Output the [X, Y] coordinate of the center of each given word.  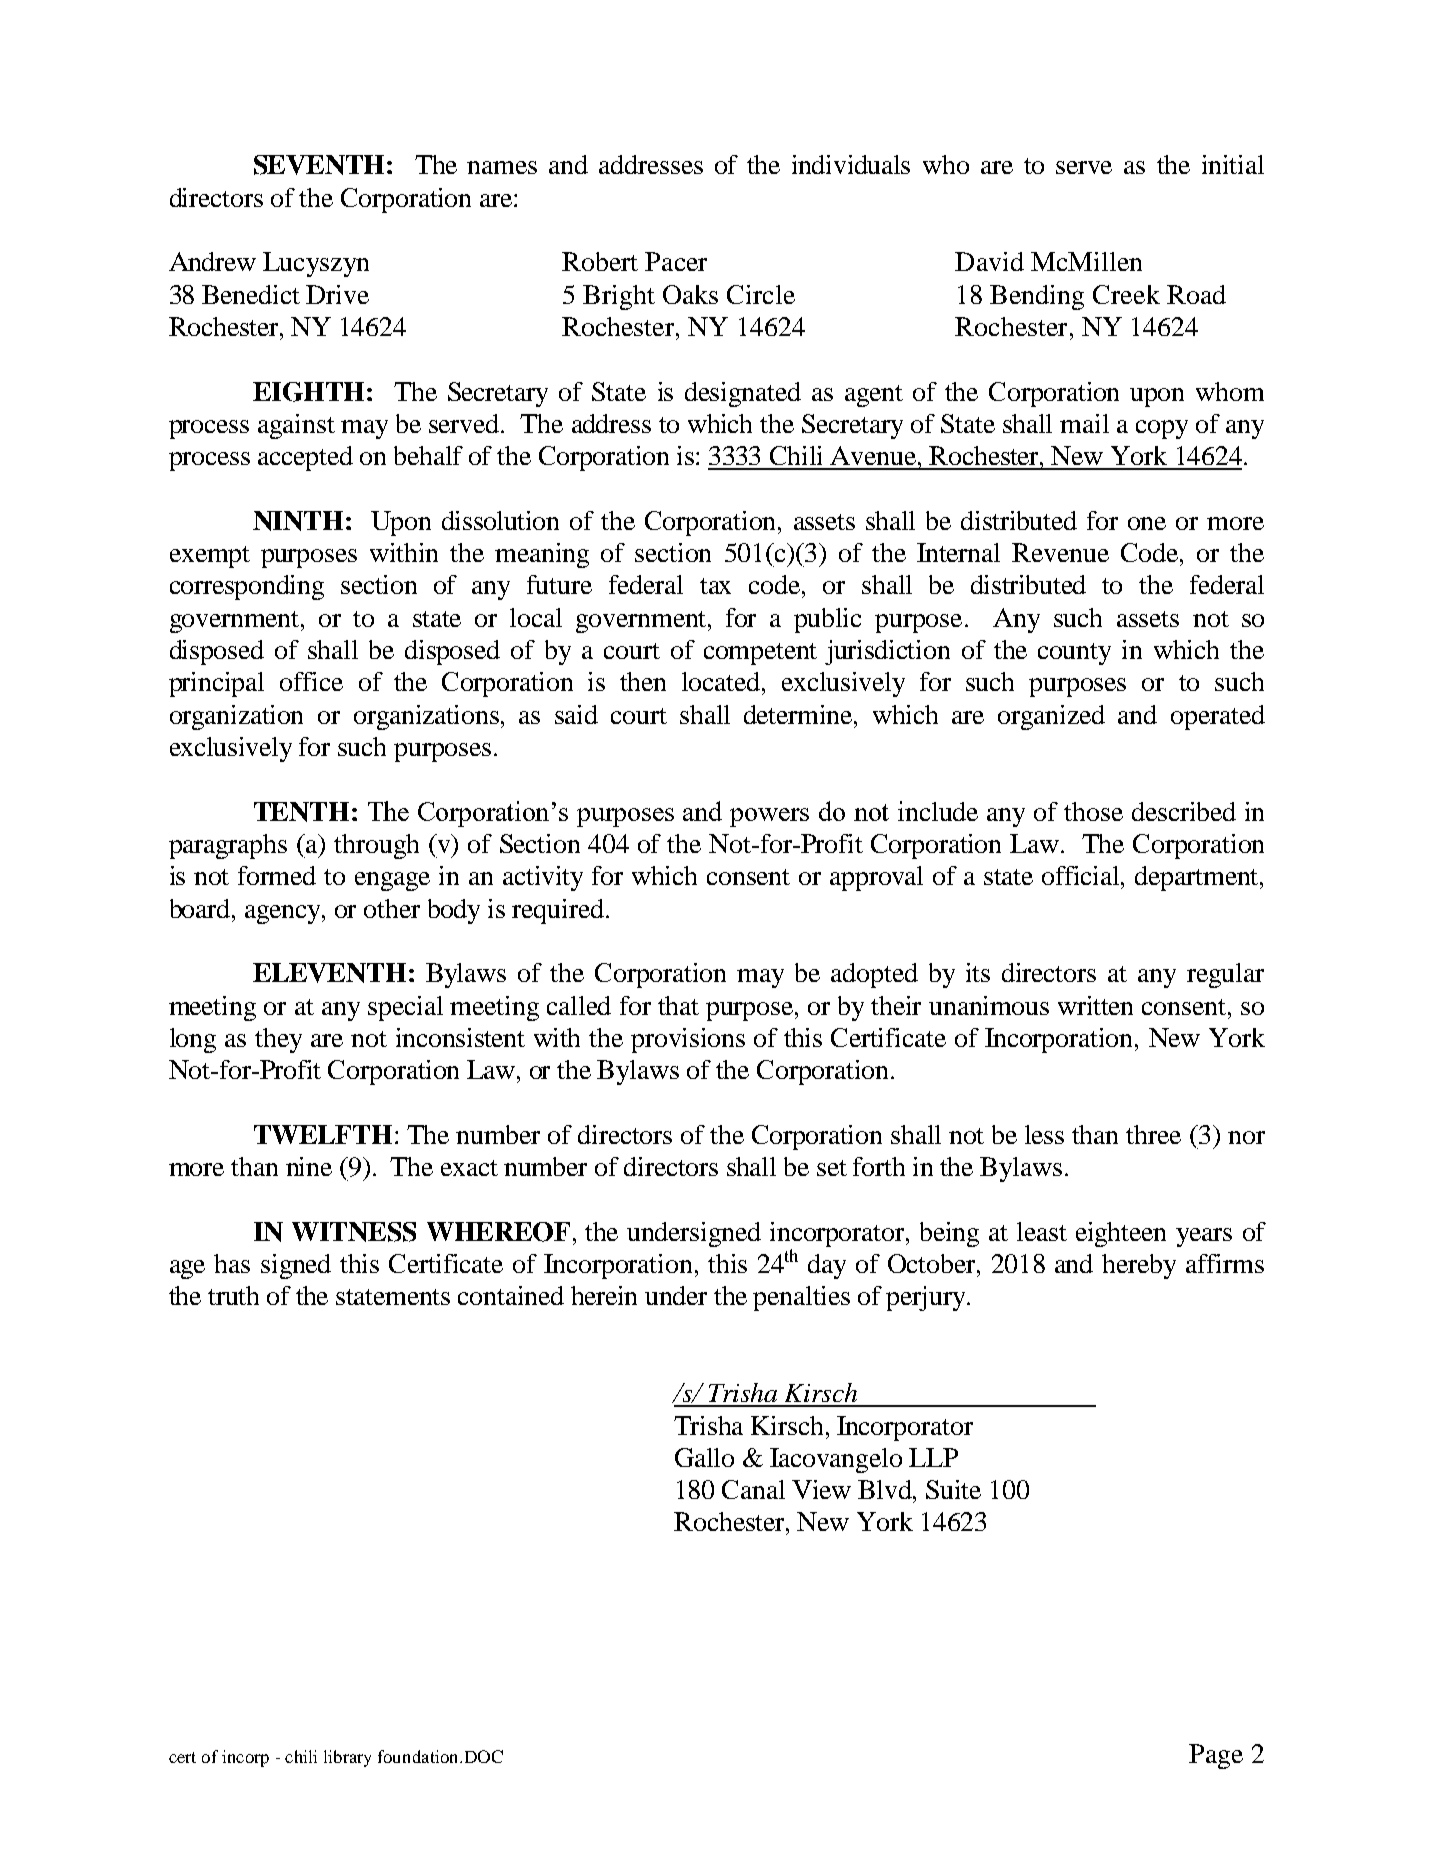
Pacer [676, 261]
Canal [753, 1489]
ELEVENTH [329, 973]
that [678, 1005]
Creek [1126, 294]
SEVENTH [319, 165]
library [347, 1758]
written [1095, 1005]
